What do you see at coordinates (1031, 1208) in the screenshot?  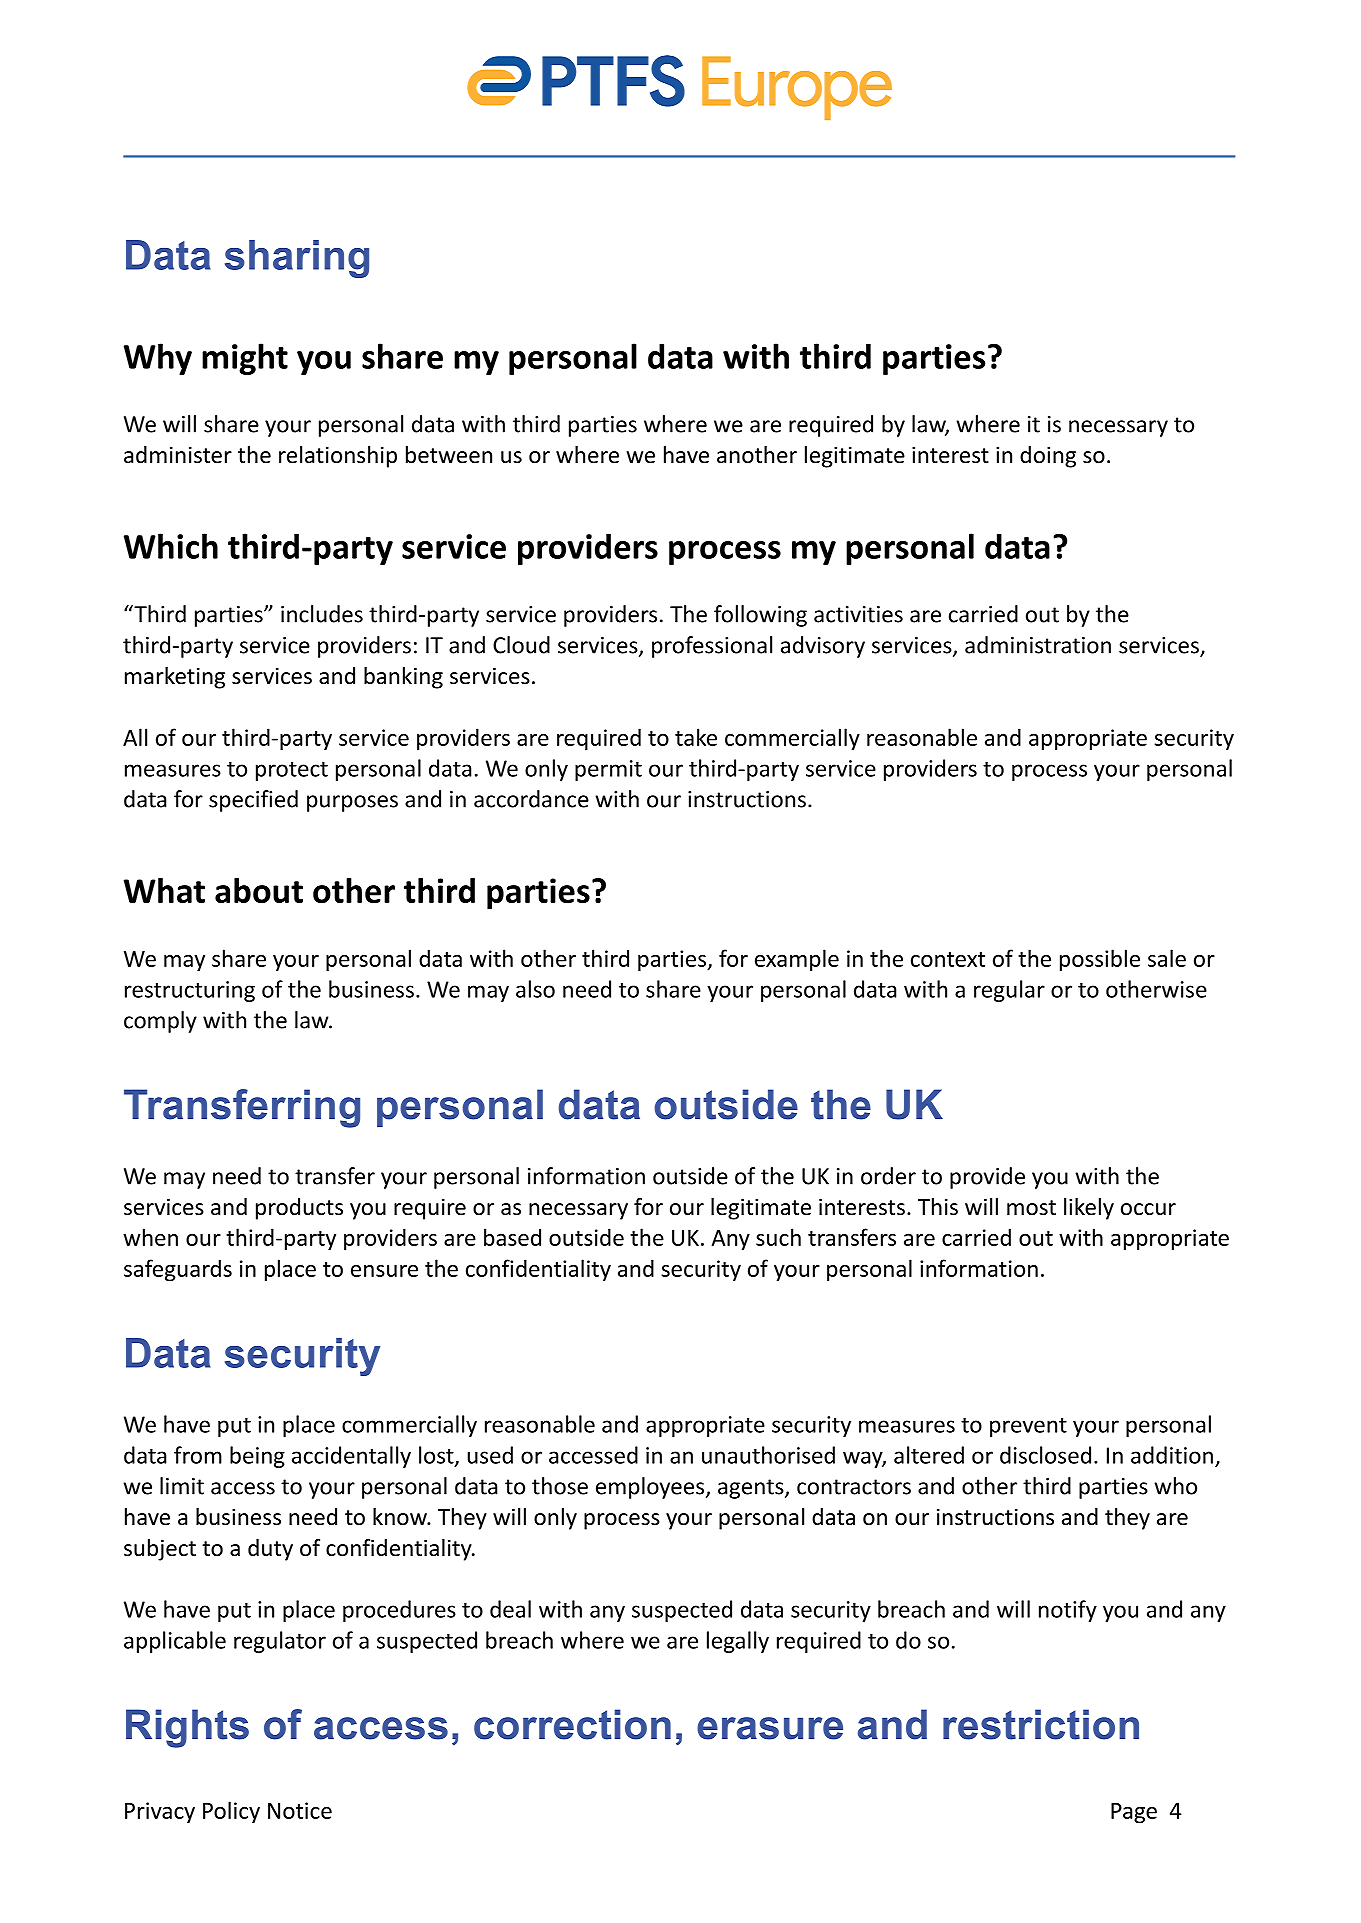 I see `most` at bounding box center [1031, 1208].
